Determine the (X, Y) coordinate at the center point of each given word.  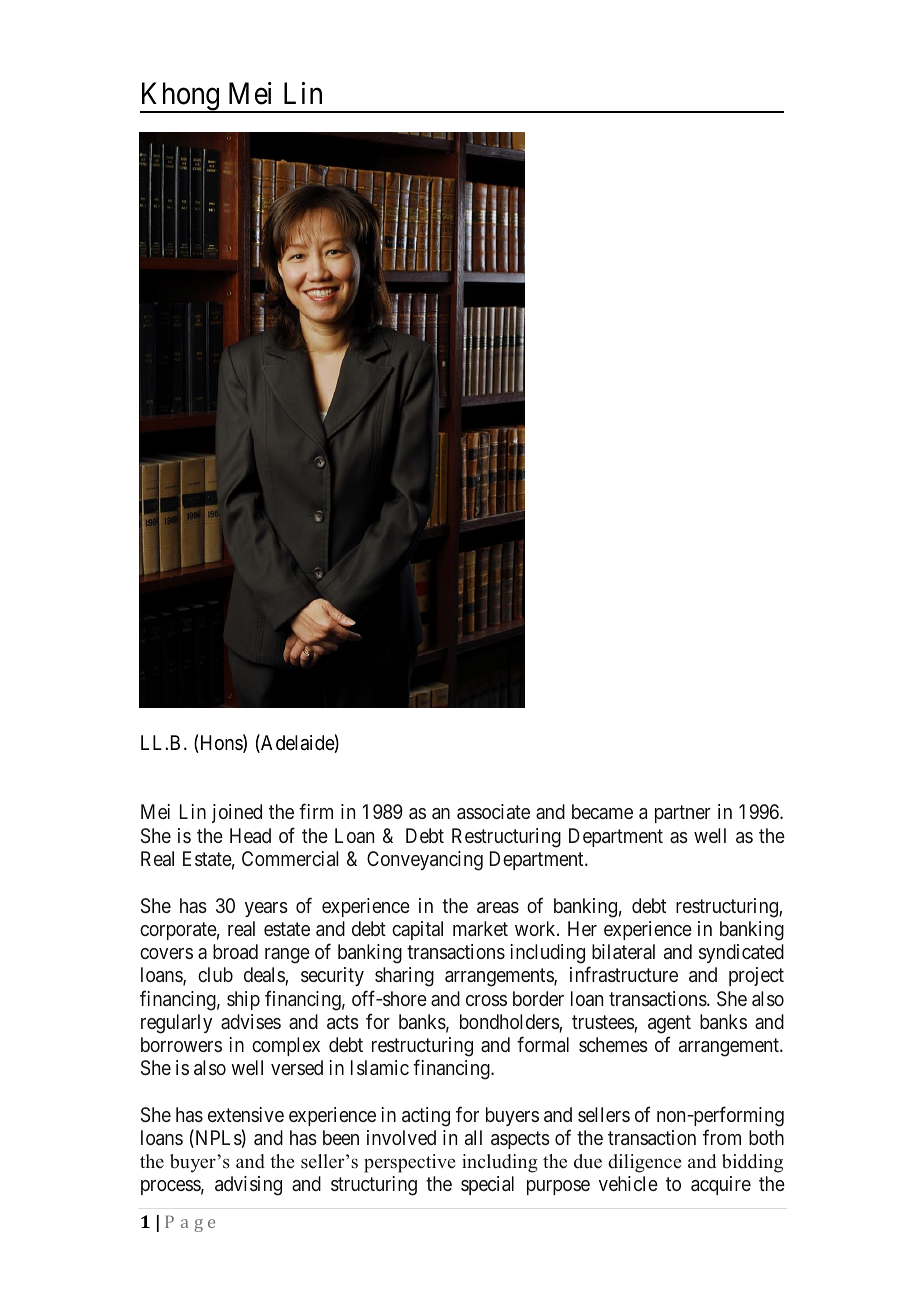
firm (316, 811)
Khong (181, 97)
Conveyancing (425, 861)
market (480, 928)
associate (493, 811)
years (266, 909)
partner (683, 814)
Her (582, 928)
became (602, 811)
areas (498, 907)
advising (248, 1186)
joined (237, 813)
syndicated (741, 953)
